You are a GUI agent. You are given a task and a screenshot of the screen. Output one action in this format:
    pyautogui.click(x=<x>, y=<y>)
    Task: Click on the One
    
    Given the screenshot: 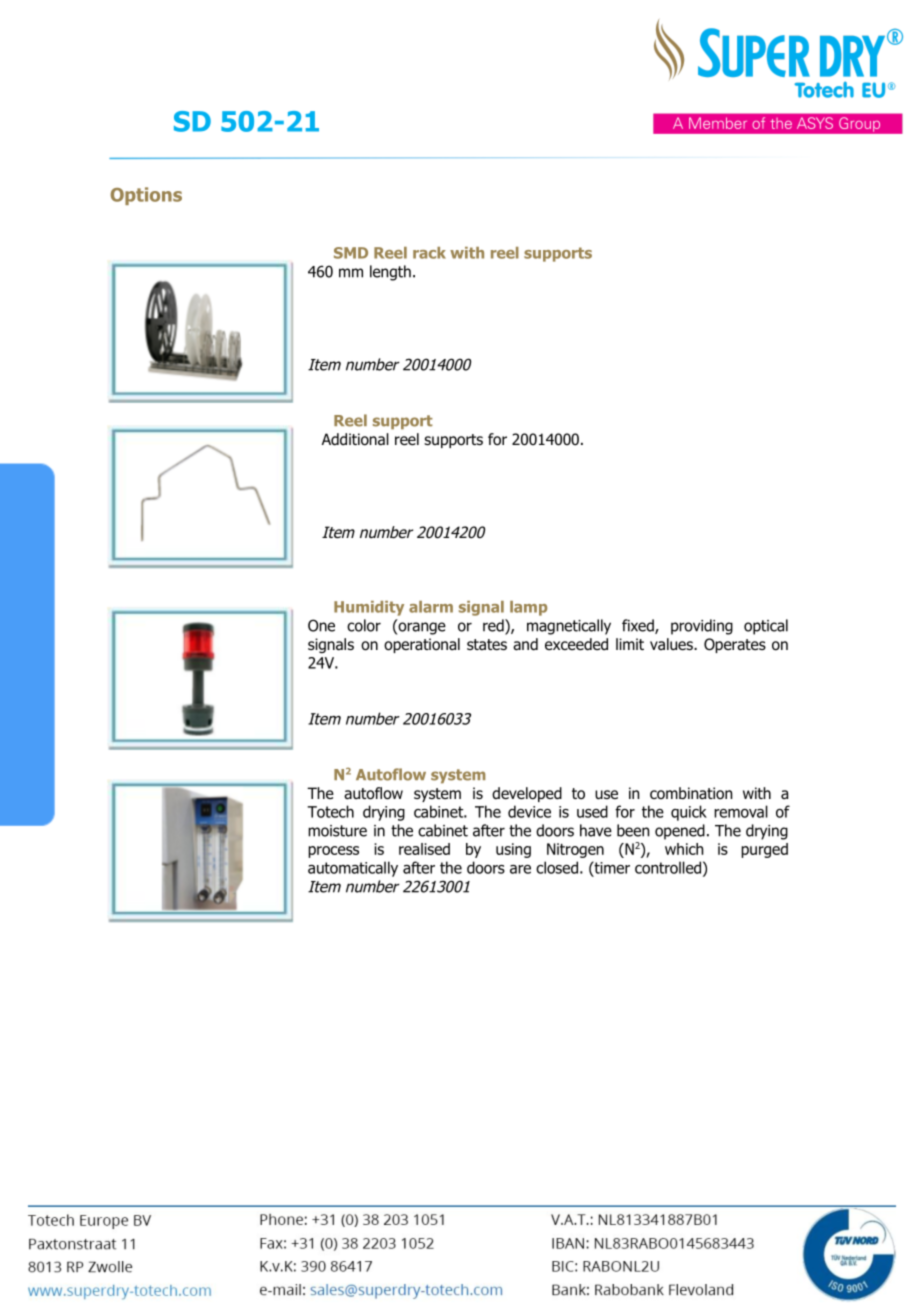 What is the action you would take?
    pyautogui.click(x=321, y=625)
